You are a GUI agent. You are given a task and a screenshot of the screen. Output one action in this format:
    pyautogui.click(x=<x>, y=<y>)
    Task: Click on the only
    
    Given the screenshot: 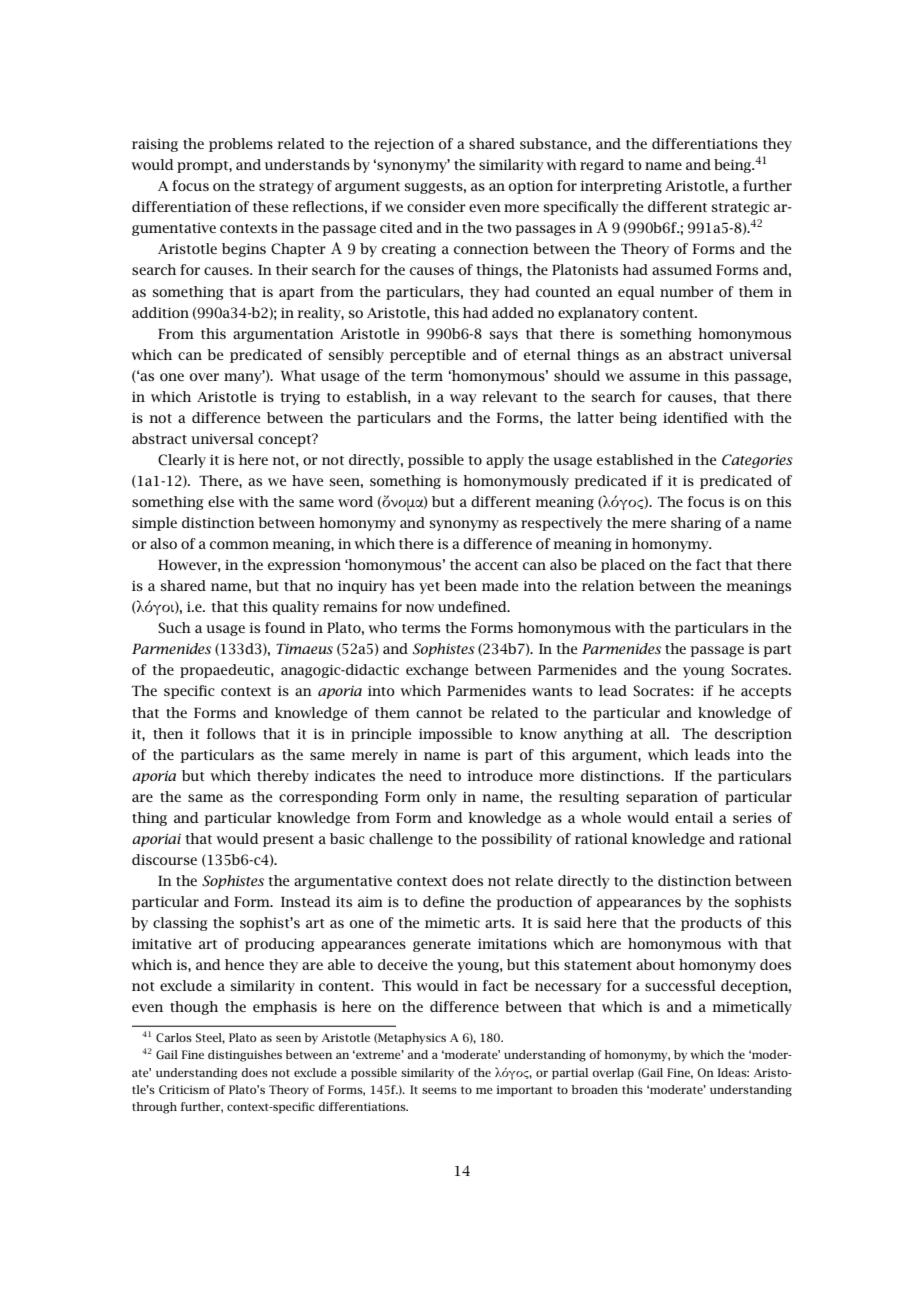 What is the action you would take?
    pyautogui.click(x=442, y=798)
